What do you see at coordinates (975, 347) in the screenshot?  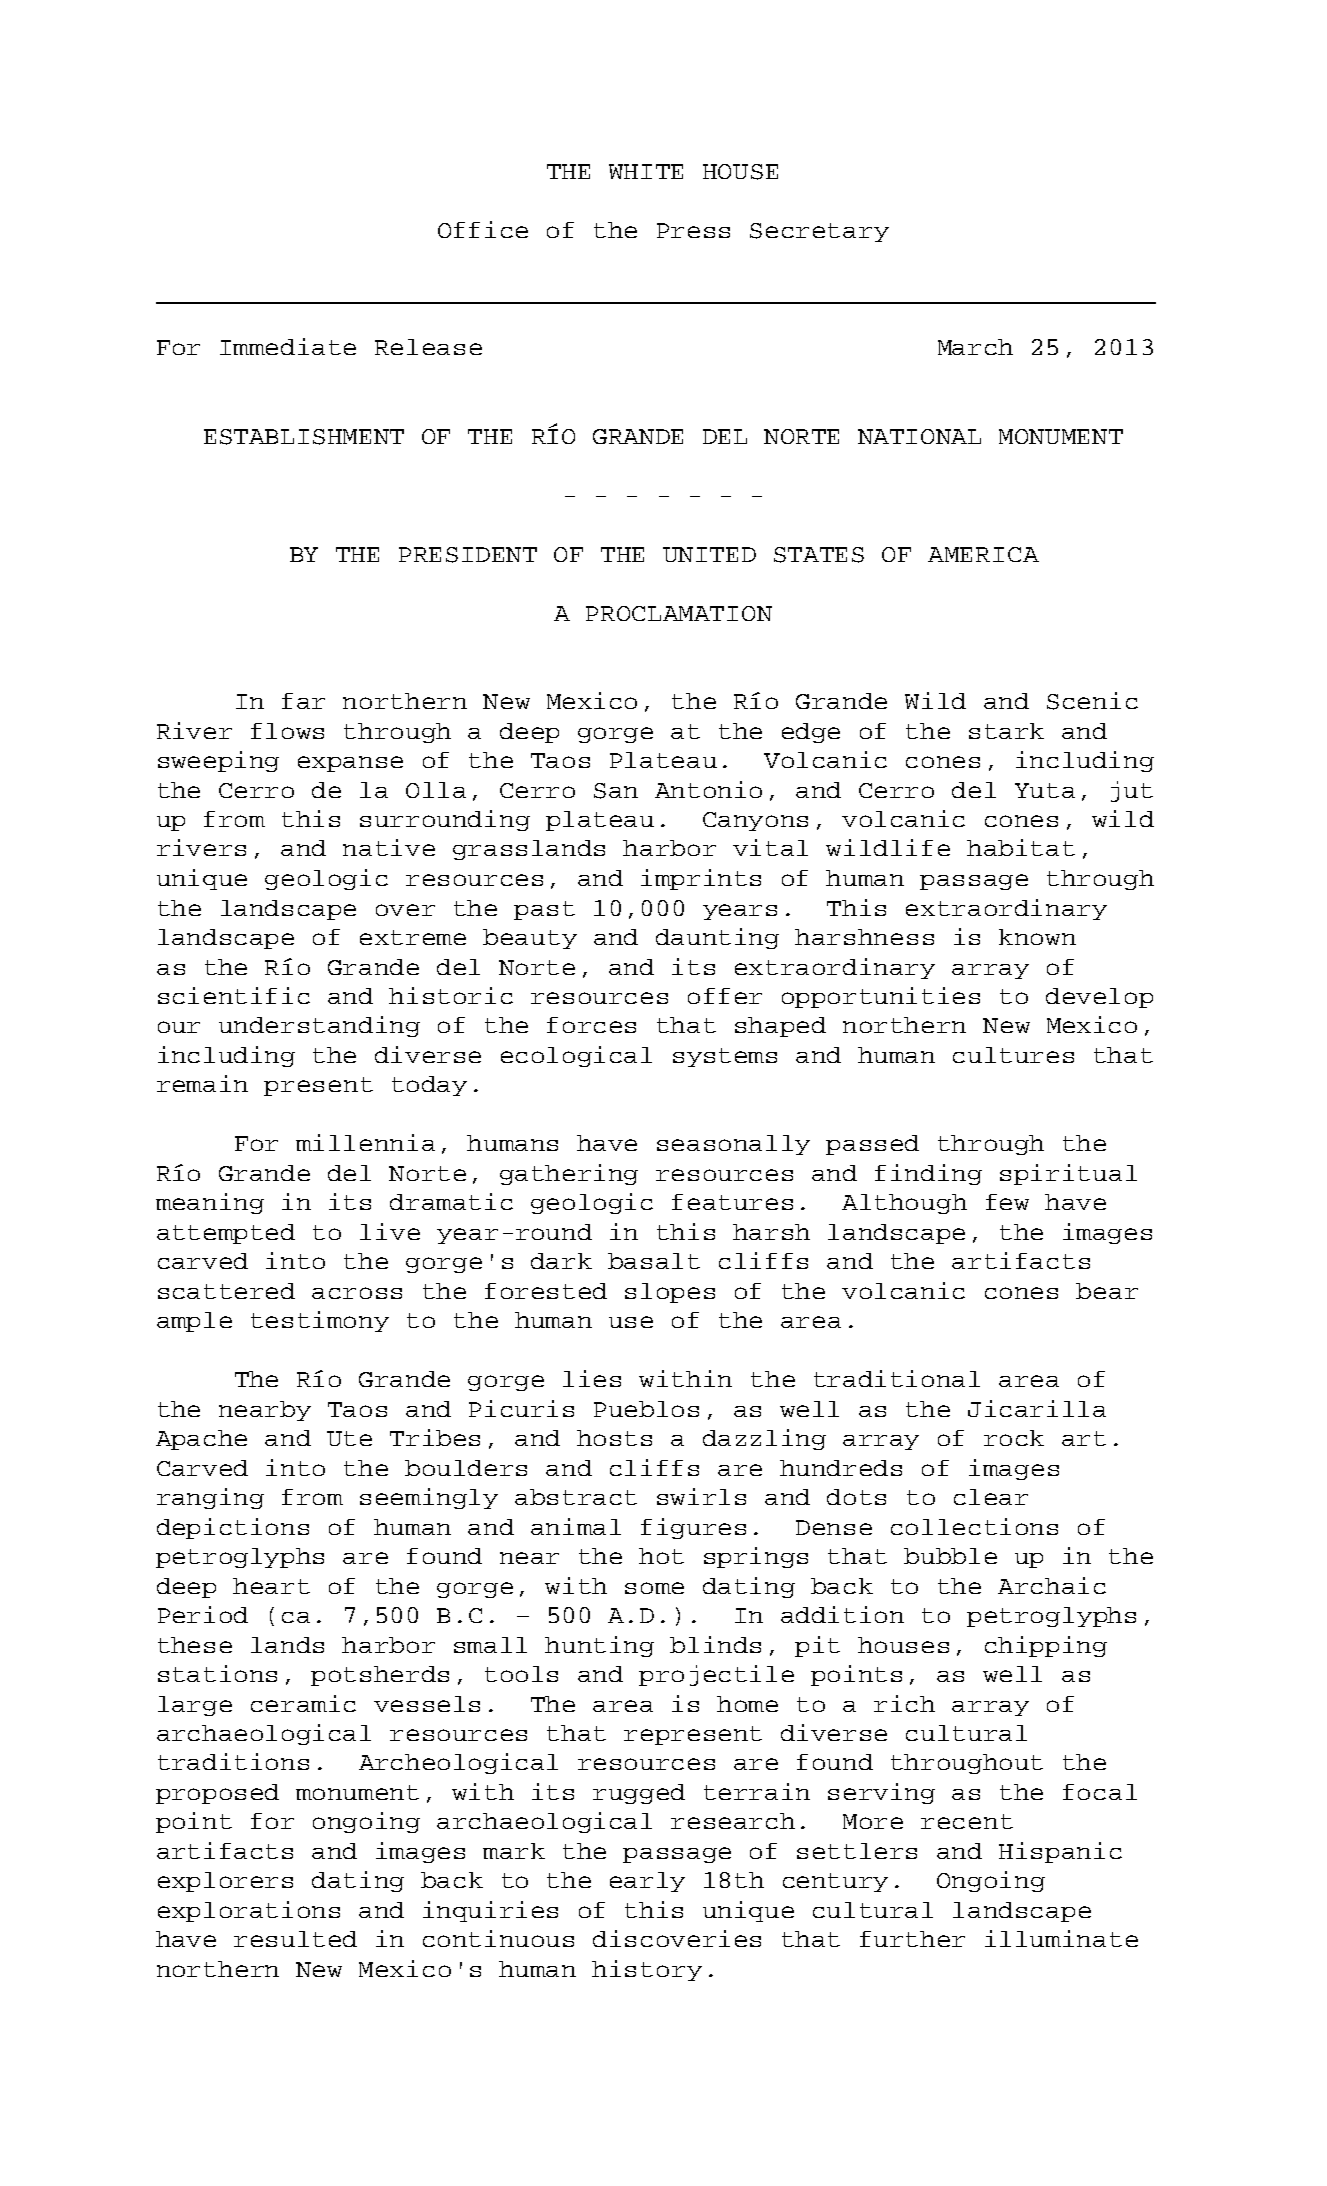 I see `March` at bounding box center [975, 347].
